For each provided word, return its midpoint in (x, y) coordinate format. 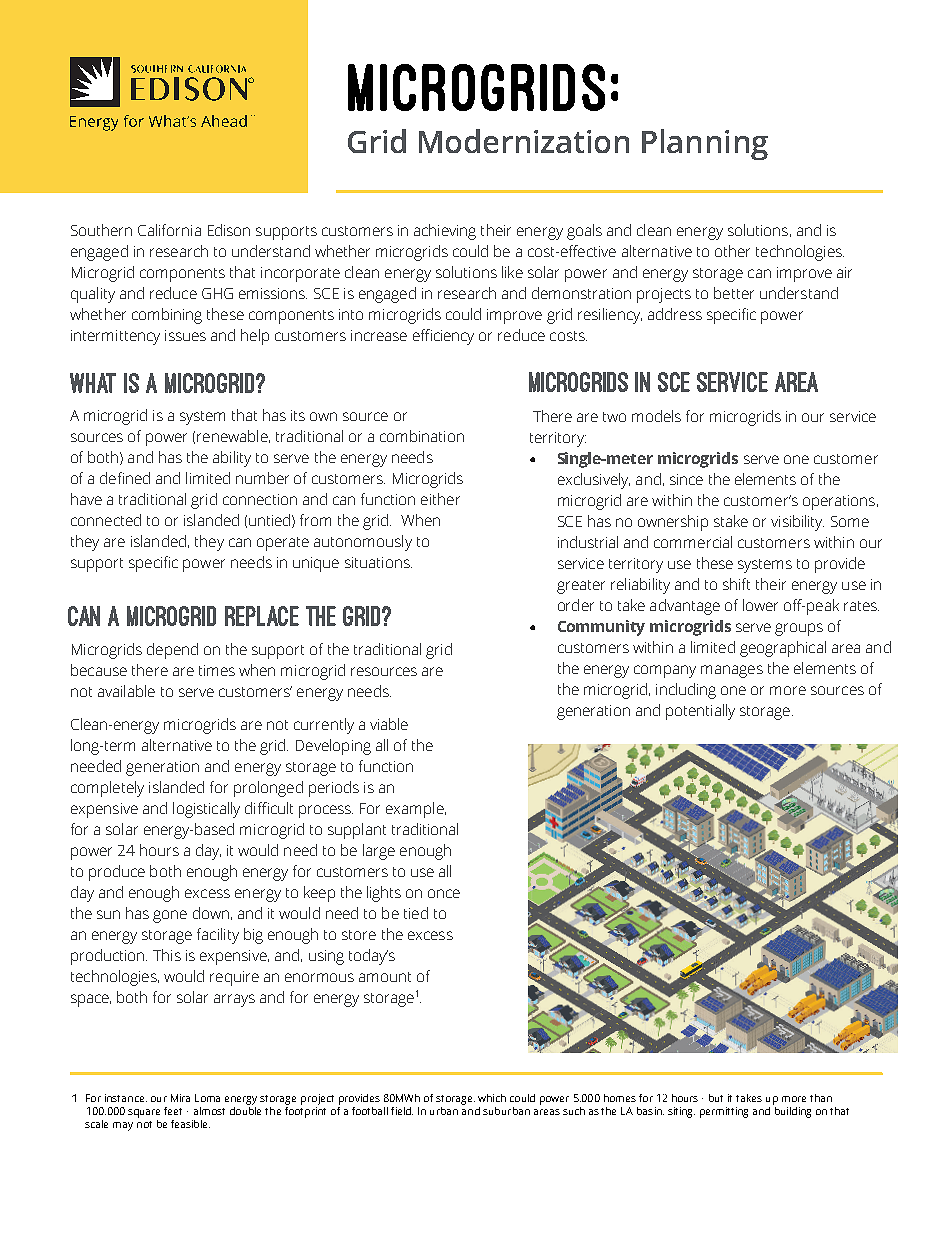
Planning (705, 144)
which (492, 1098)
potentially (700, 712)
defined (125, 478)
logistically (206, 810)
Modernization (524, 141)
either (440, 499)
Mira (180, 1098)
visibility (797, 523)
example (416, 810)
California (169, 230)
